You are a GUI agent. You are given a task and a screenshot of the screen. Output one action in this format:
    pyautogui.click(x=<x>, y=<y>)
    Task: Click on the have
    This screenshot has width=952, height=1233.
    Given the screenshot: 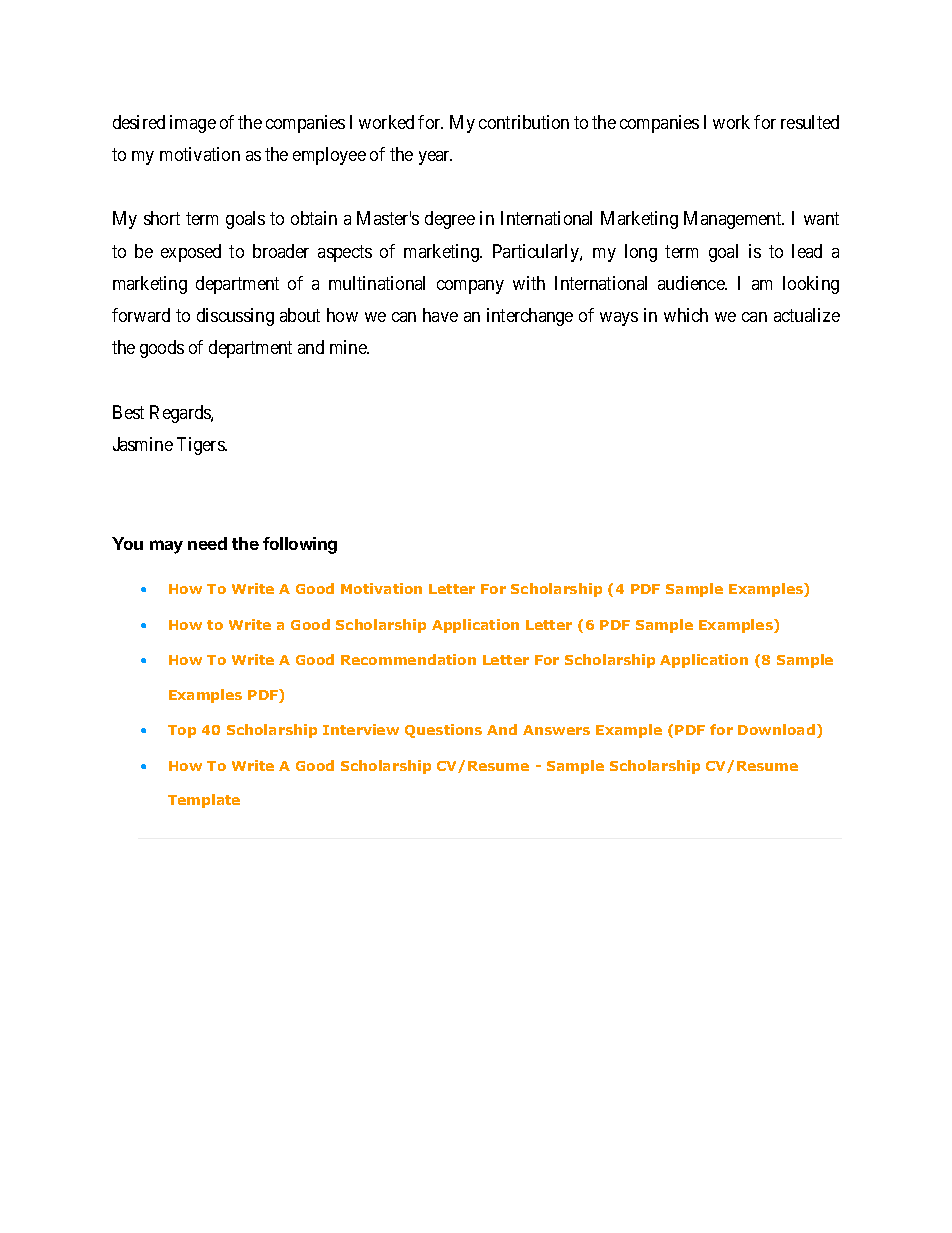 What is the action you would take?
    pyautogui.click(x=440, y=315)
